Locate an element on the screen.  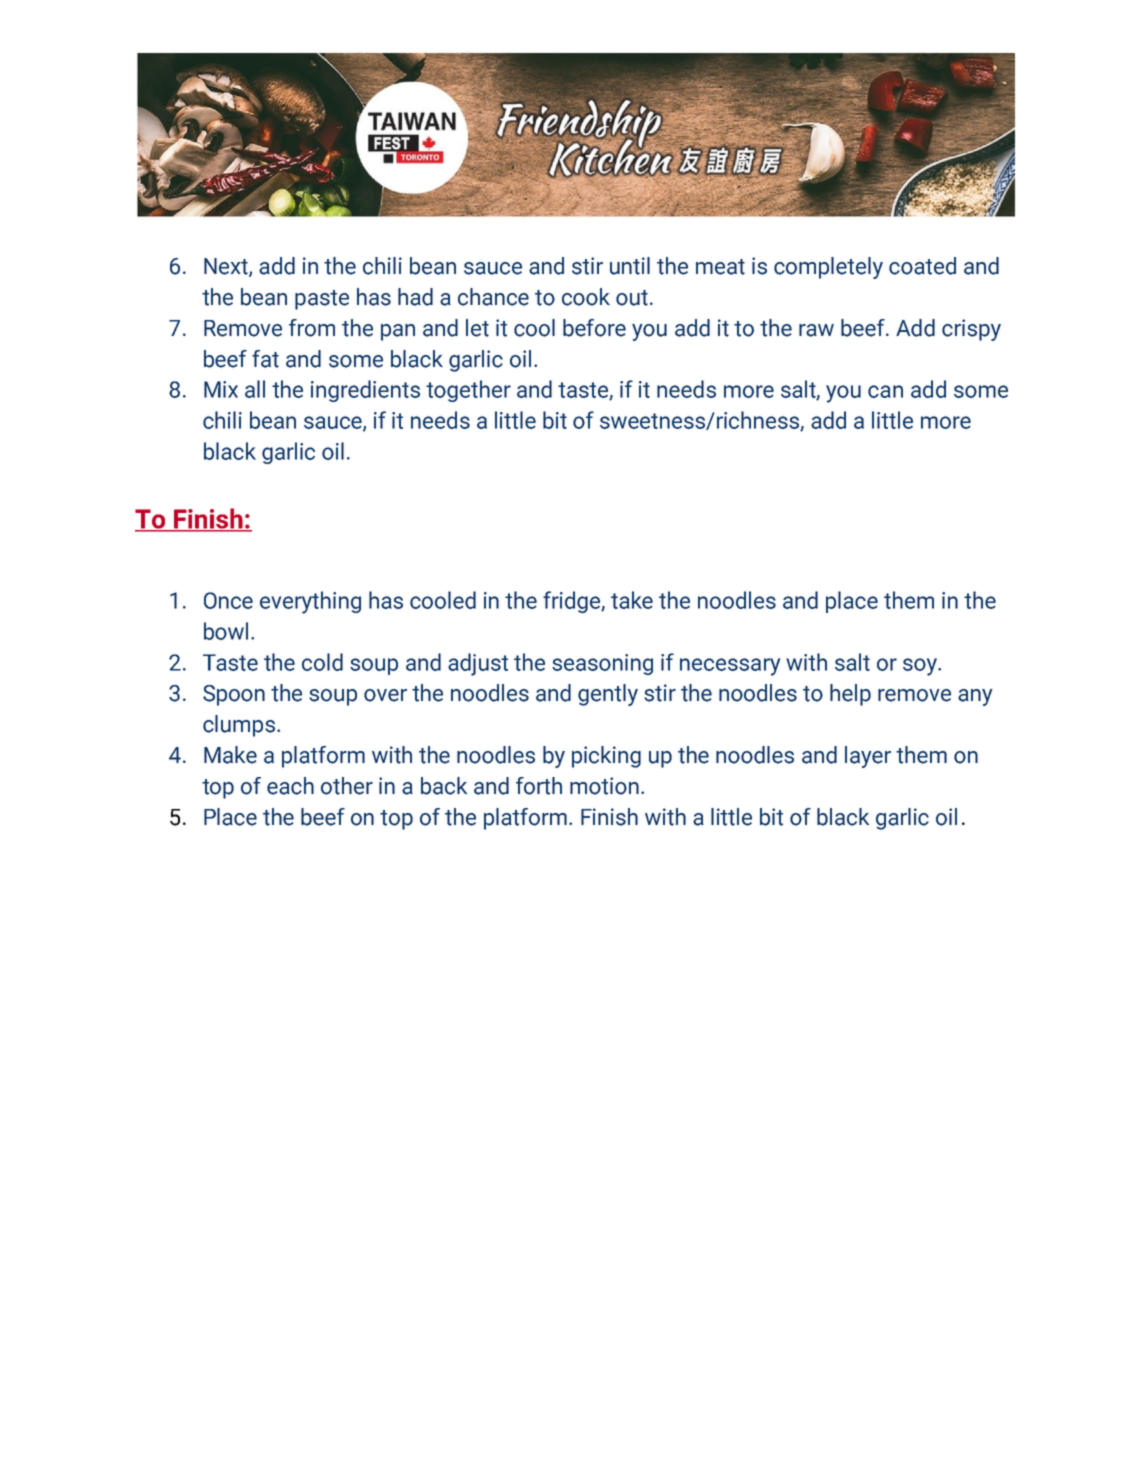
coated is located at coordinates (922, 266).
